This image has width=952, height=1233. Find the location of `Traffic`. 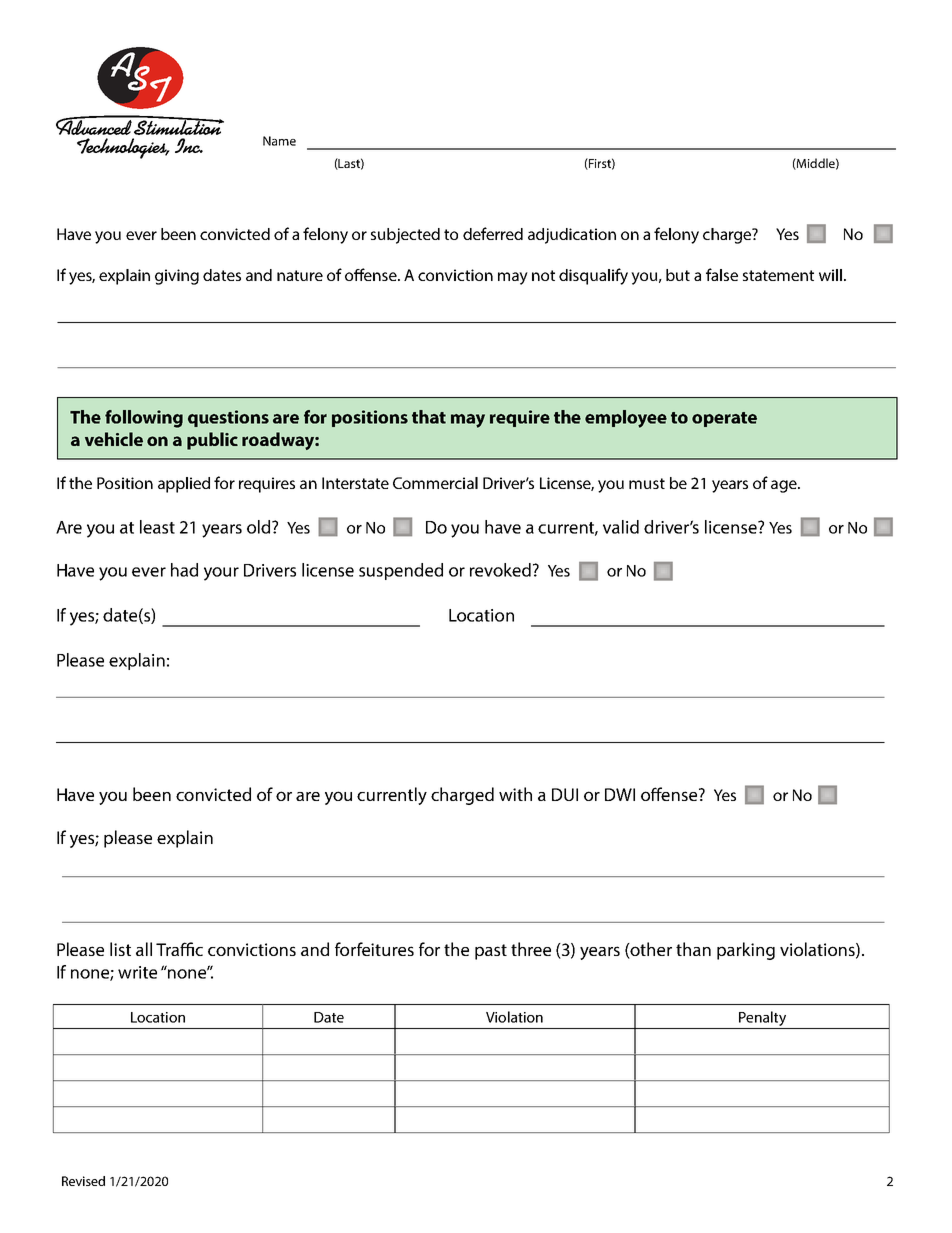

Traffic is located at coordinates (179, 949).
